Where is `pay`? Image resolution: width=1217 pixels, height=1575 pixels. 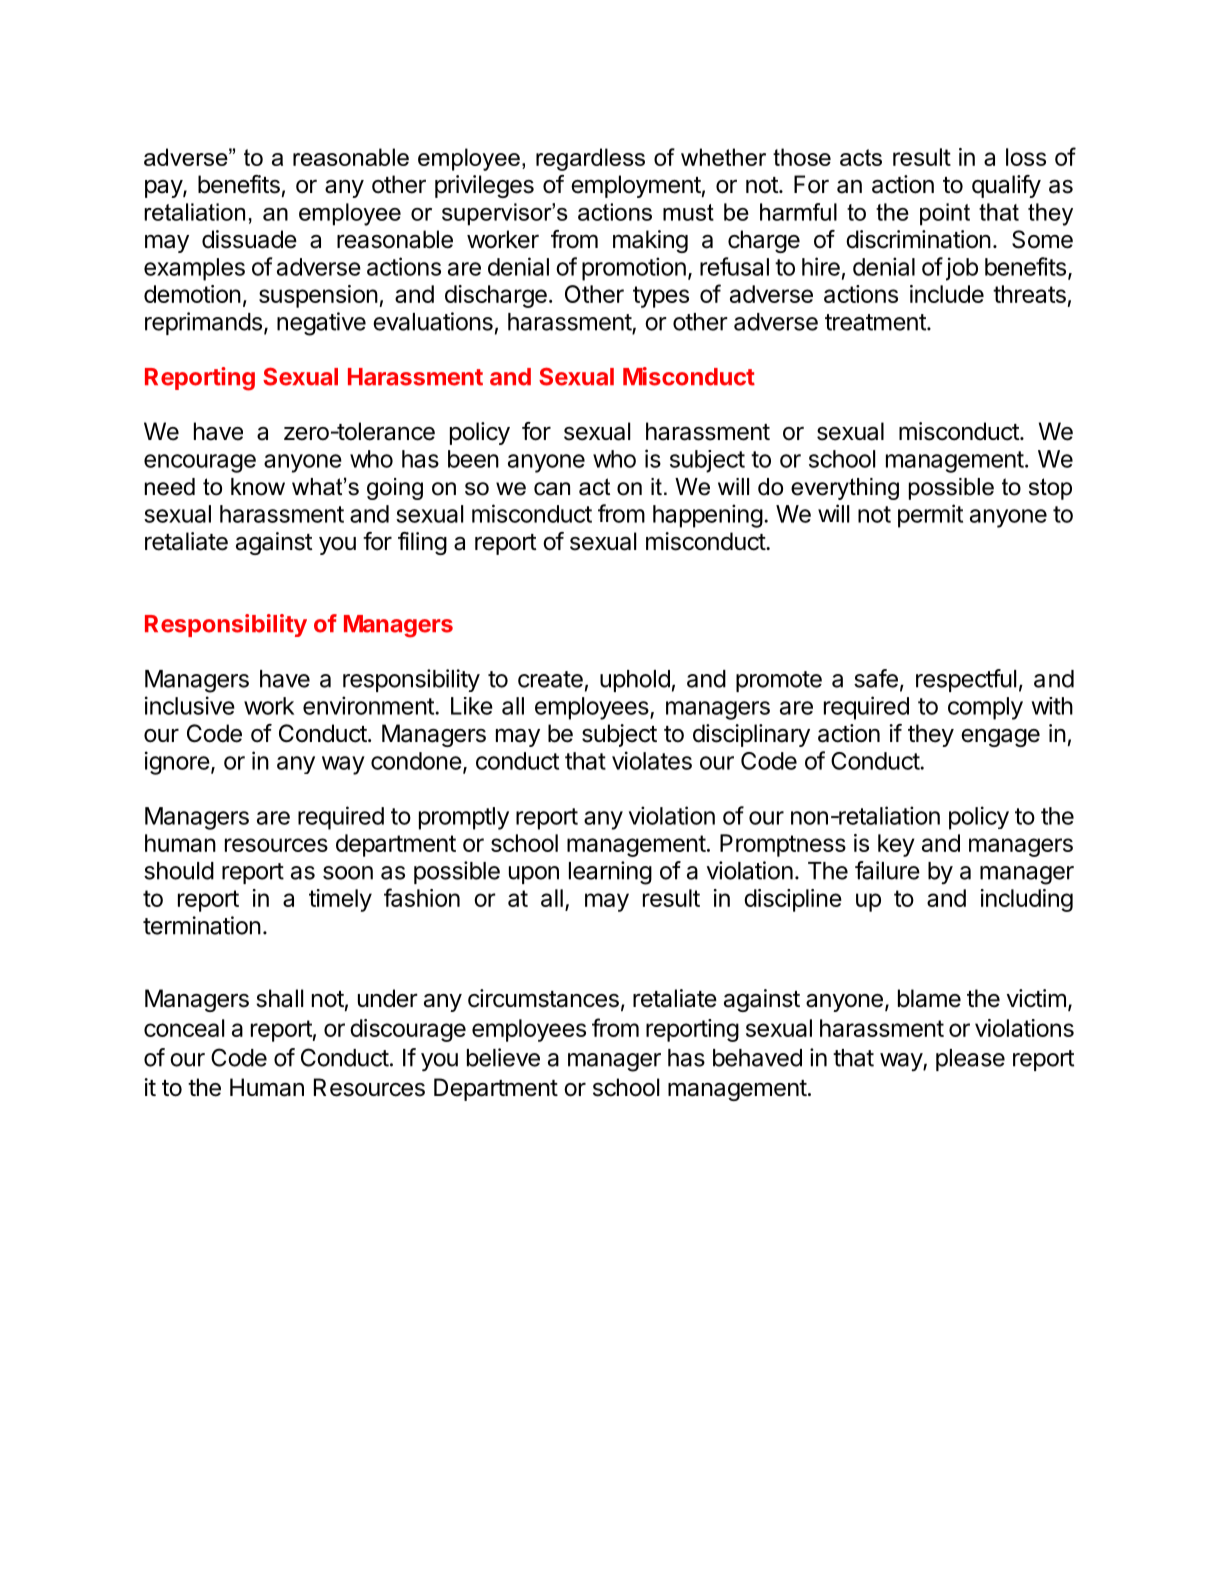
pay is located at coordinates (164, 189).
